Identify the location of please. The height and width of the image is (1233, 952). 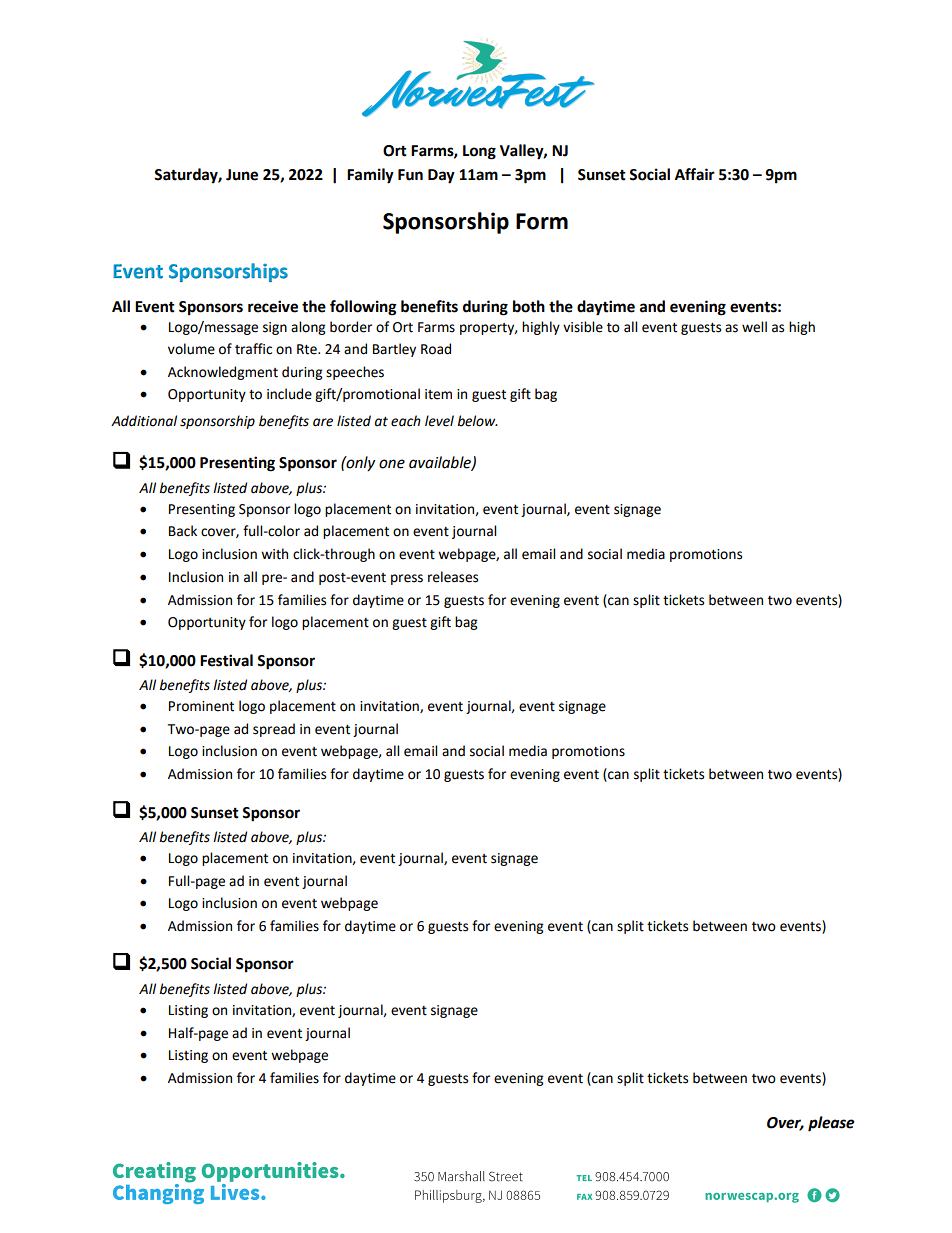
(831, 1124).
